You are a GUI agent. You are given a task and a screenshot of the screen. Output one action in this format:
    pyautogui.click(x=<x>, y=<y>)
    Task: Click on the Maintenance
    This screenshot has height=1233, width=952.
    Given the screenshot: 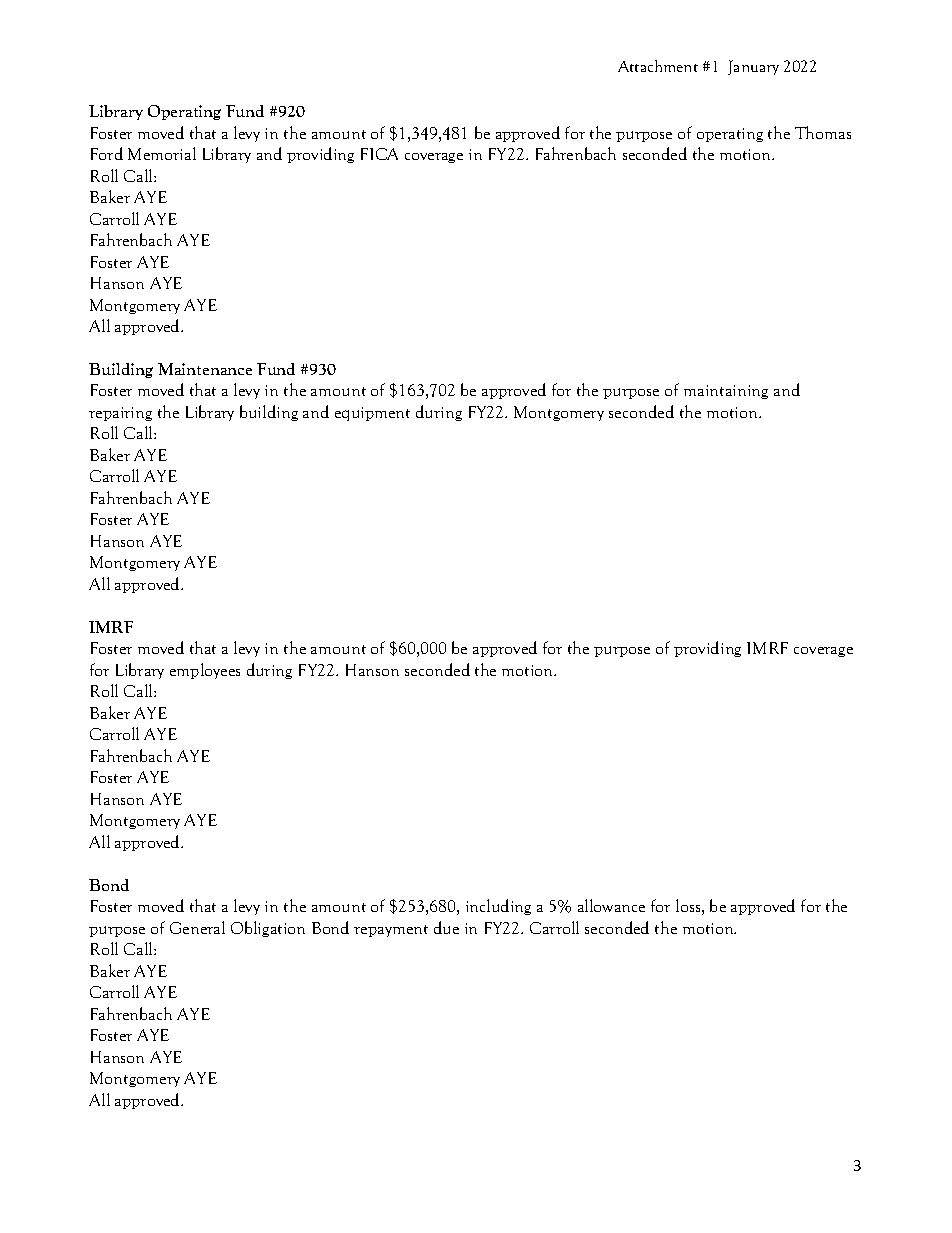 What is the action you would take?
    pyautogui.click(x=205, y=369)
